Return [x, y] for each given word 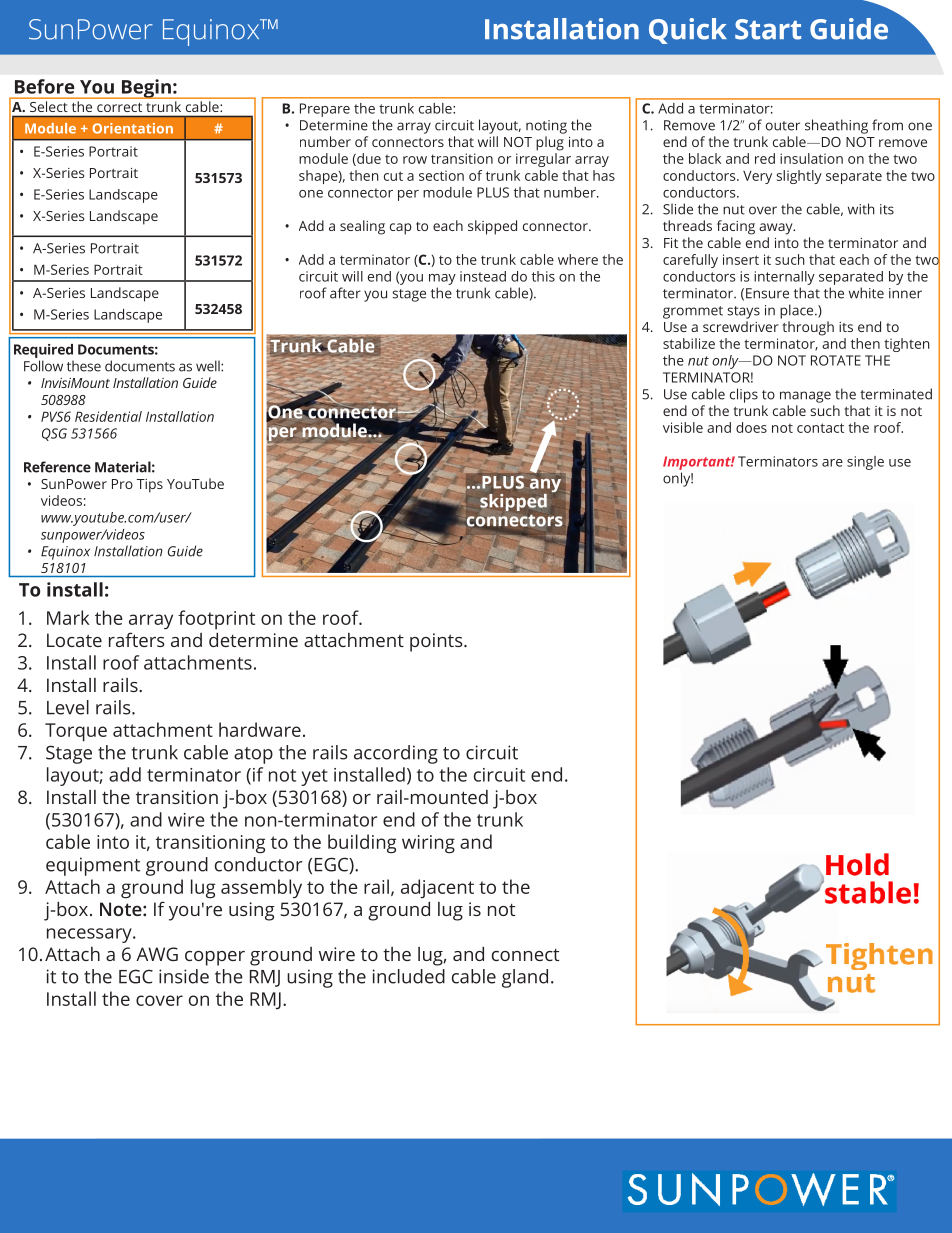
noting [546, 127]
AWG [157, 954]
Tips [150, 486]
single [865, 463]
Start [768, 29]
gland [525, 978]
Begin [146, 89]
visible [683, 427]
